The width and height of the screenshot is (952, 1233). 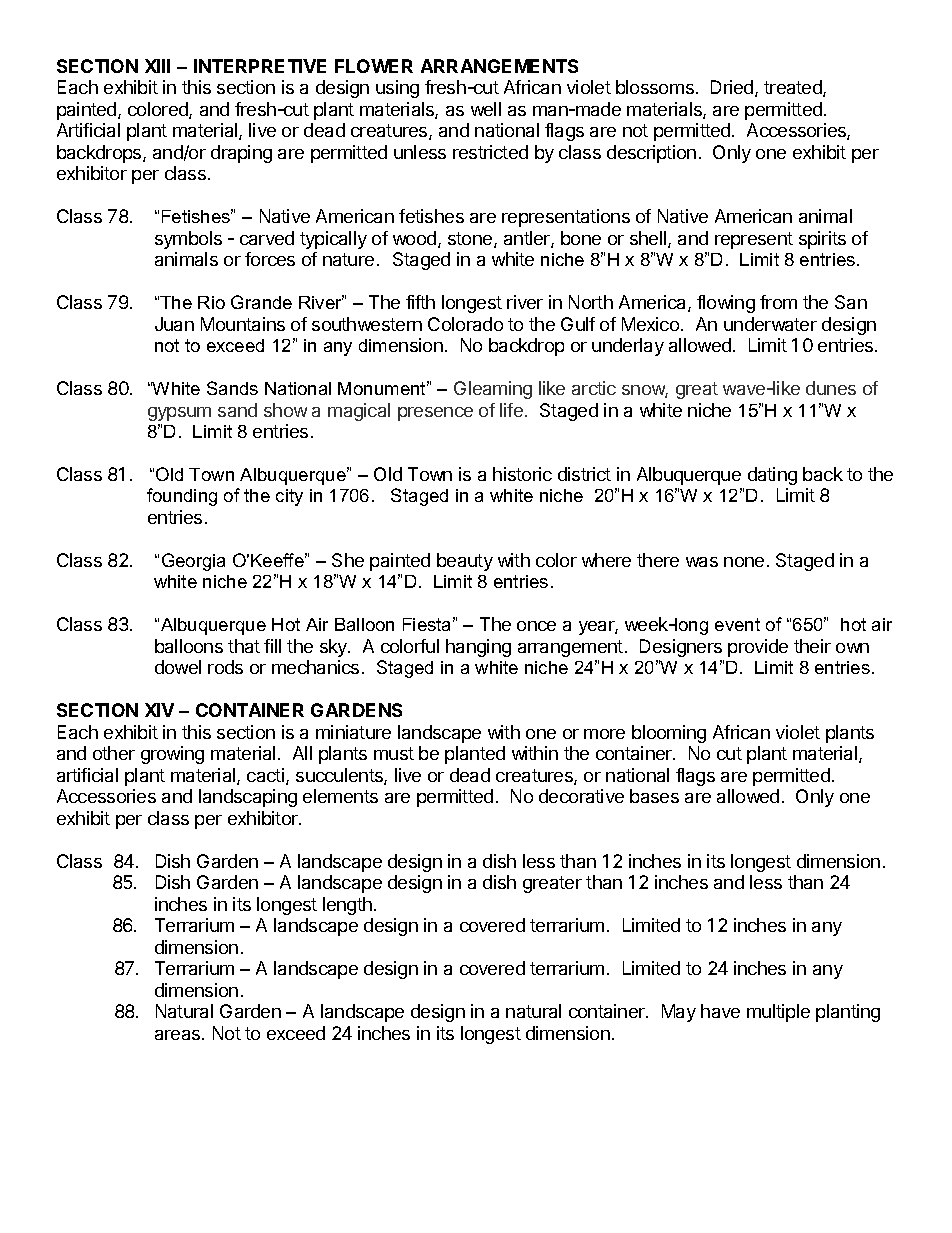 I want to click on areas, so click(x=179, y=1035).
